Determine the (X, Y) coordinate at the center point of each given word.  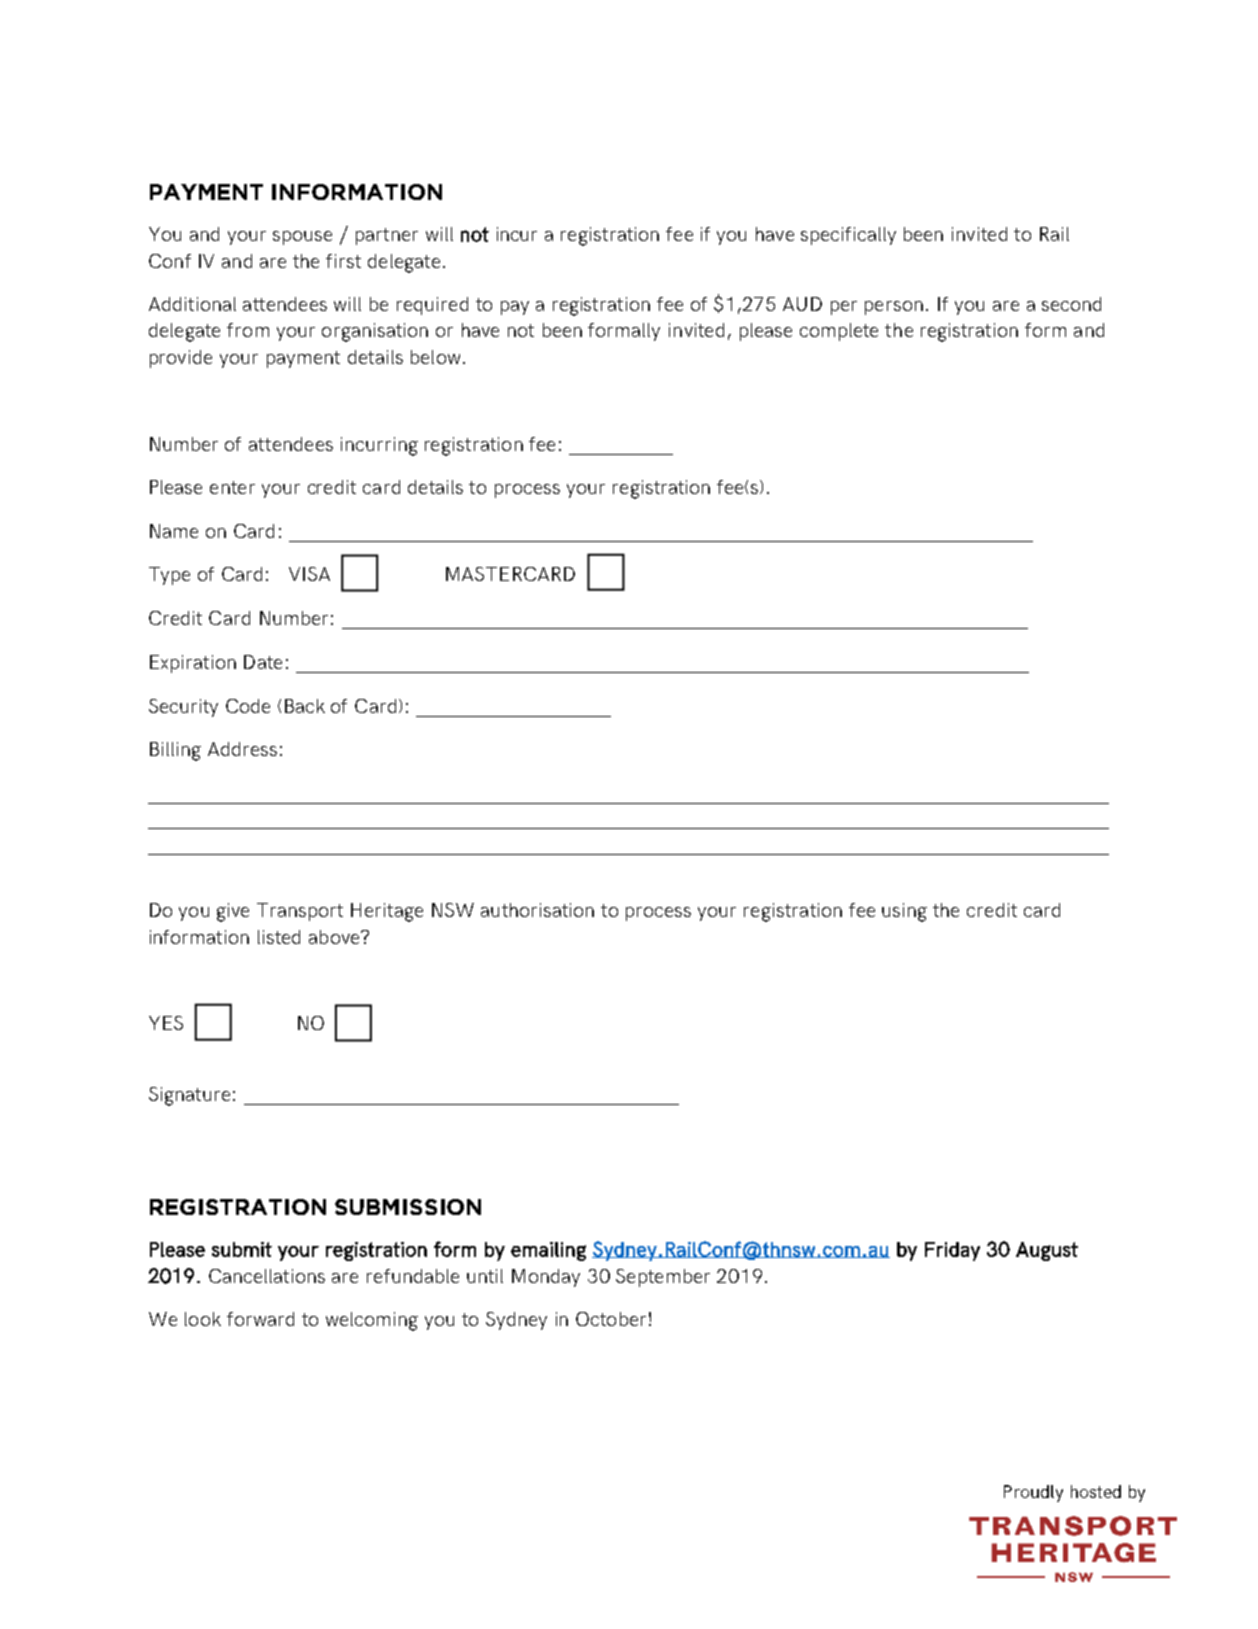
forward (260, 1319)
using (904, 912)
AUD (802, 304)
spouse (302, 238)
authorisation (537, 910)
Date (263, 662)
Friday (952, 1251)
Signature (189, 1096)
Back (305, 706)
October (611, 1319)
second (1071, 304)
